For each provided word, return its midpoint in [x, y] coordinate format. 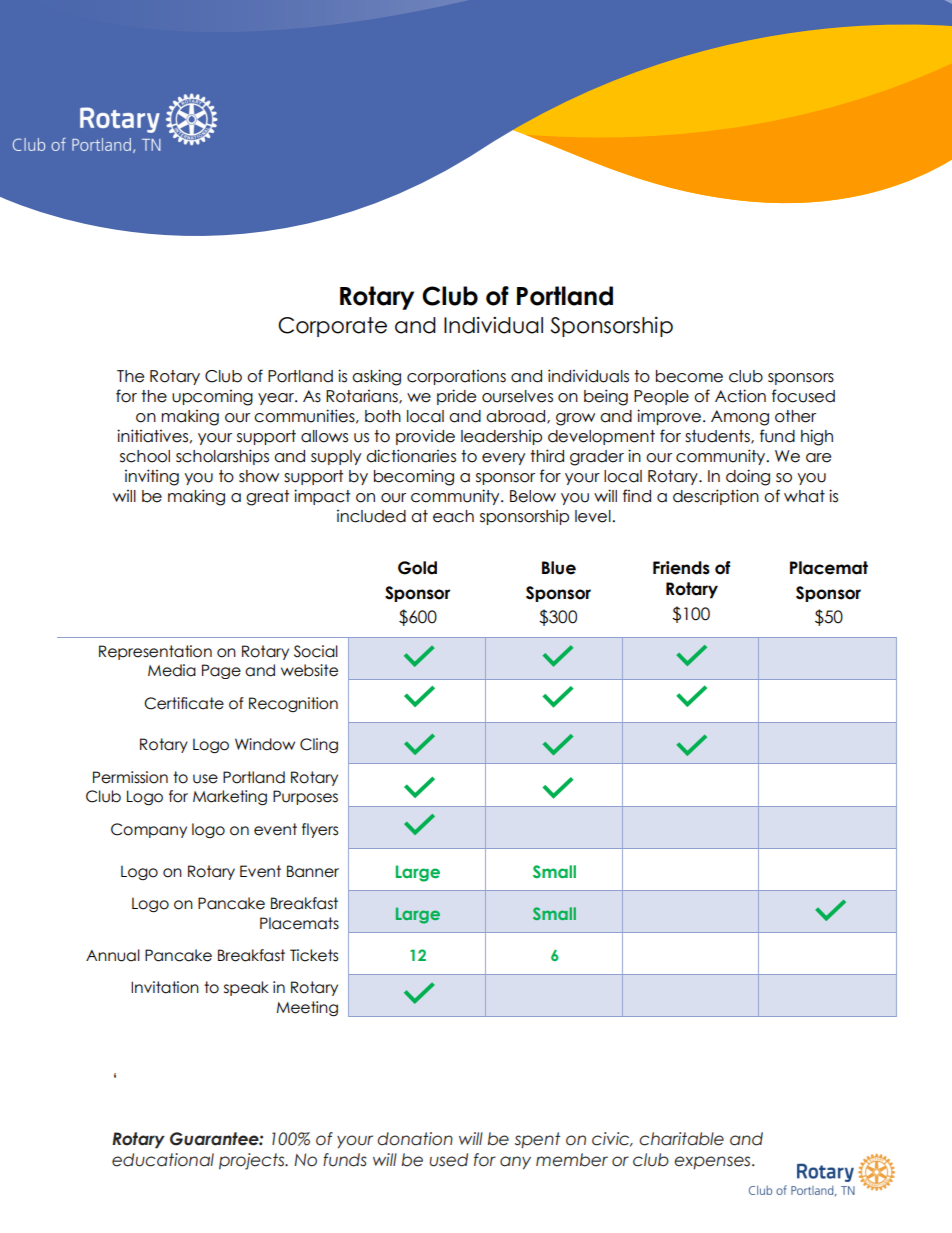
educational [163, 1160]
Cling [319, 746]
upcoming [212, 398]
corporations [456, 377]
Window [265, 744]
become [689, 376]
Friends [681, 568]
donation [415, 1139]
